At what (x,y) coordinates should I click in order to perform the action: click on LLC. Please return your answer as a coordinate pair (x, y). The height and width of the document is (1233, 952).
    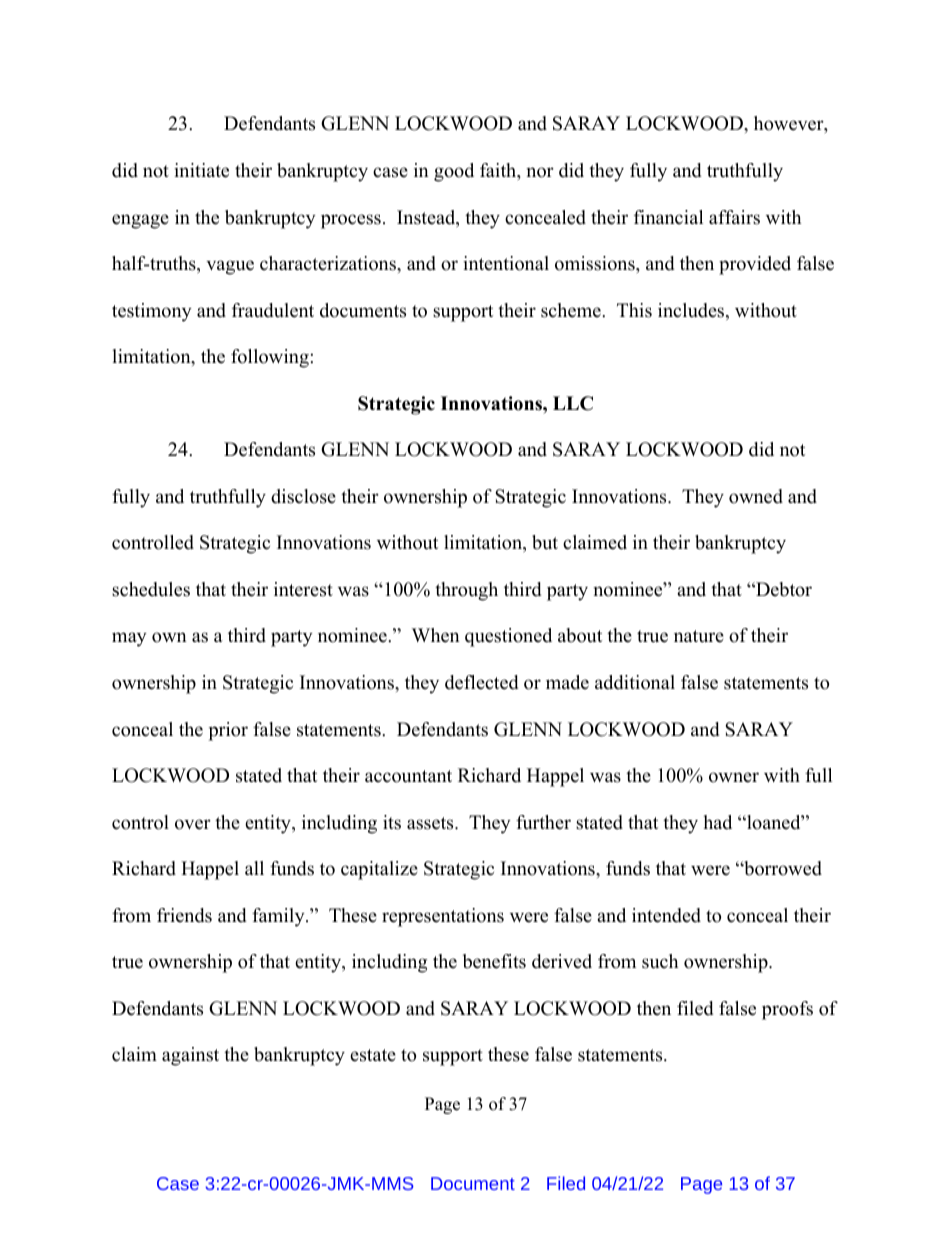
    Looking at the image, I should click on (573, 403).
